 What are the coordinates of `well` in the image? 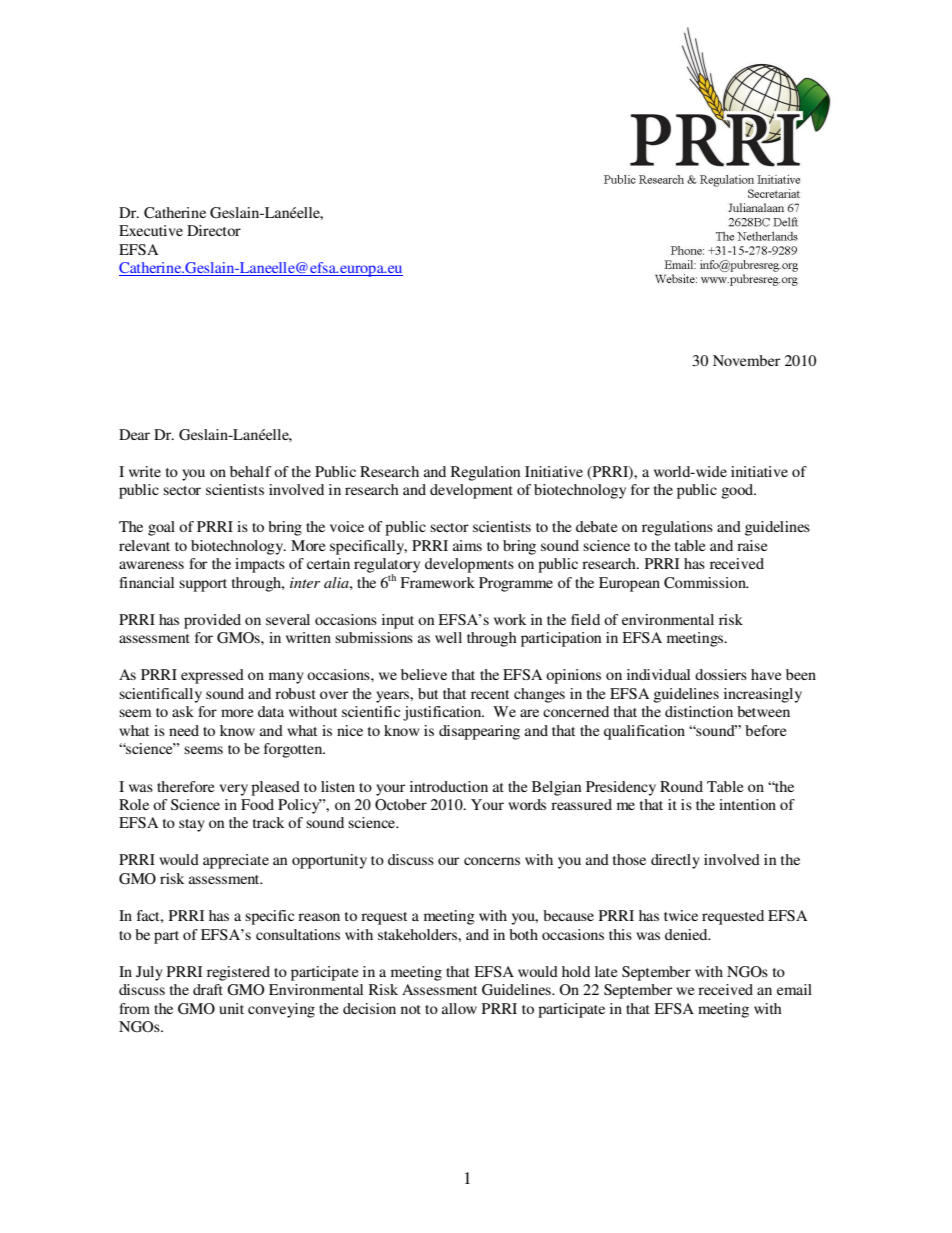 It's located at (448, 637).
